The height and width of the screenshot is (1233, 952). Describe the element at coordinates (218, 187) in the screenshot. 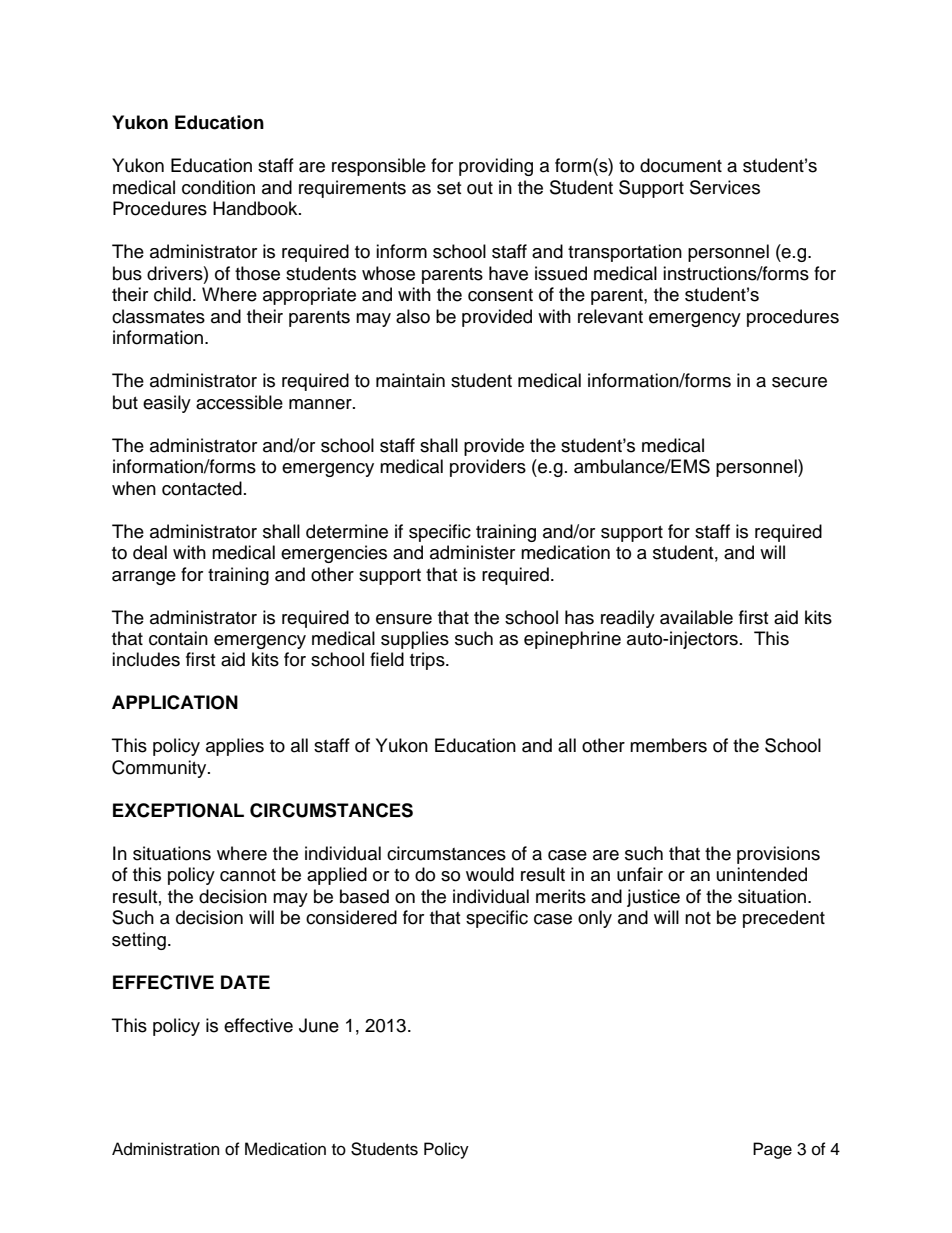

I see `condition` at that location.
